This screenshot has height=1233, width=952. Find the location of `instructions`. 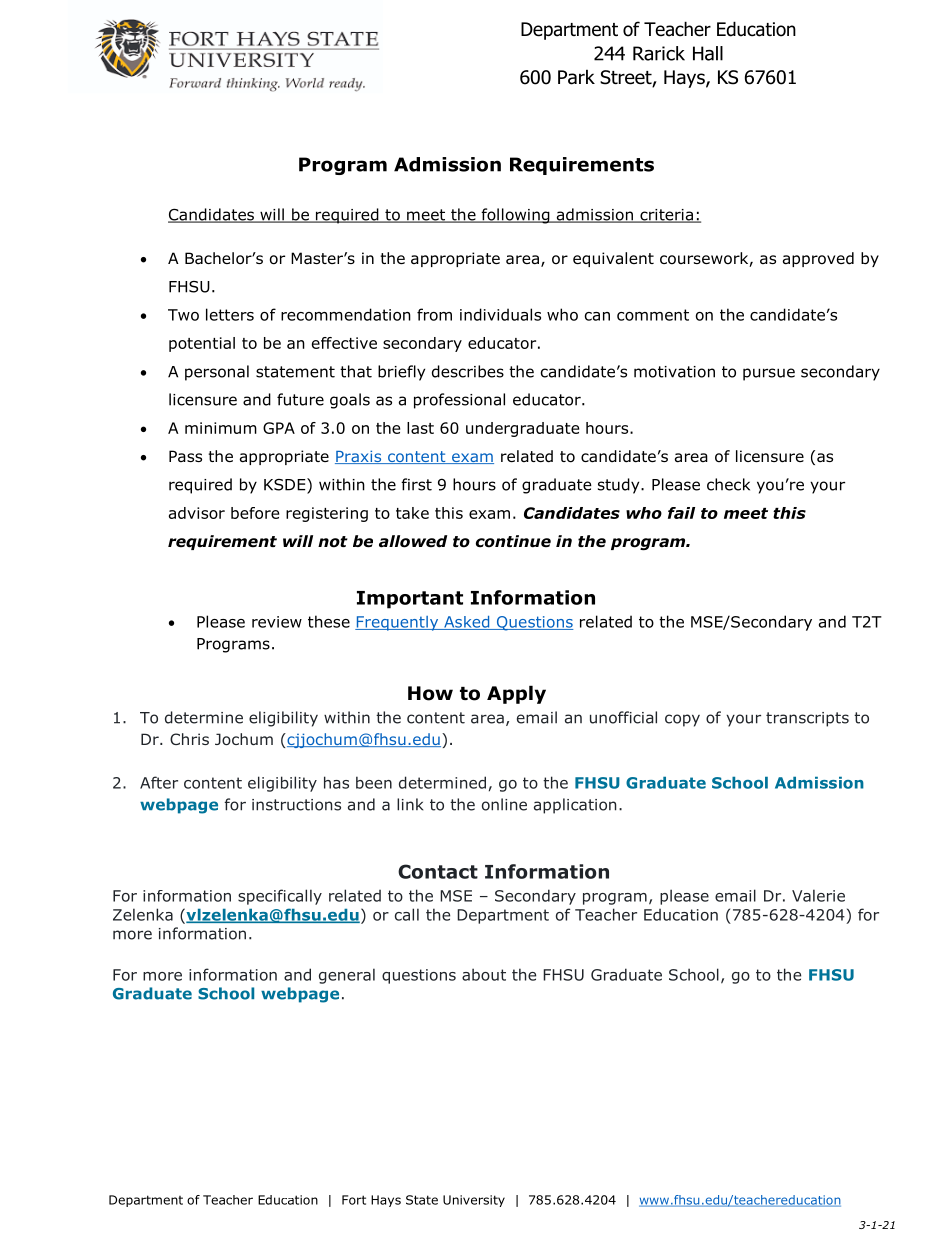

instructions is located at coordinates (296, 805).
